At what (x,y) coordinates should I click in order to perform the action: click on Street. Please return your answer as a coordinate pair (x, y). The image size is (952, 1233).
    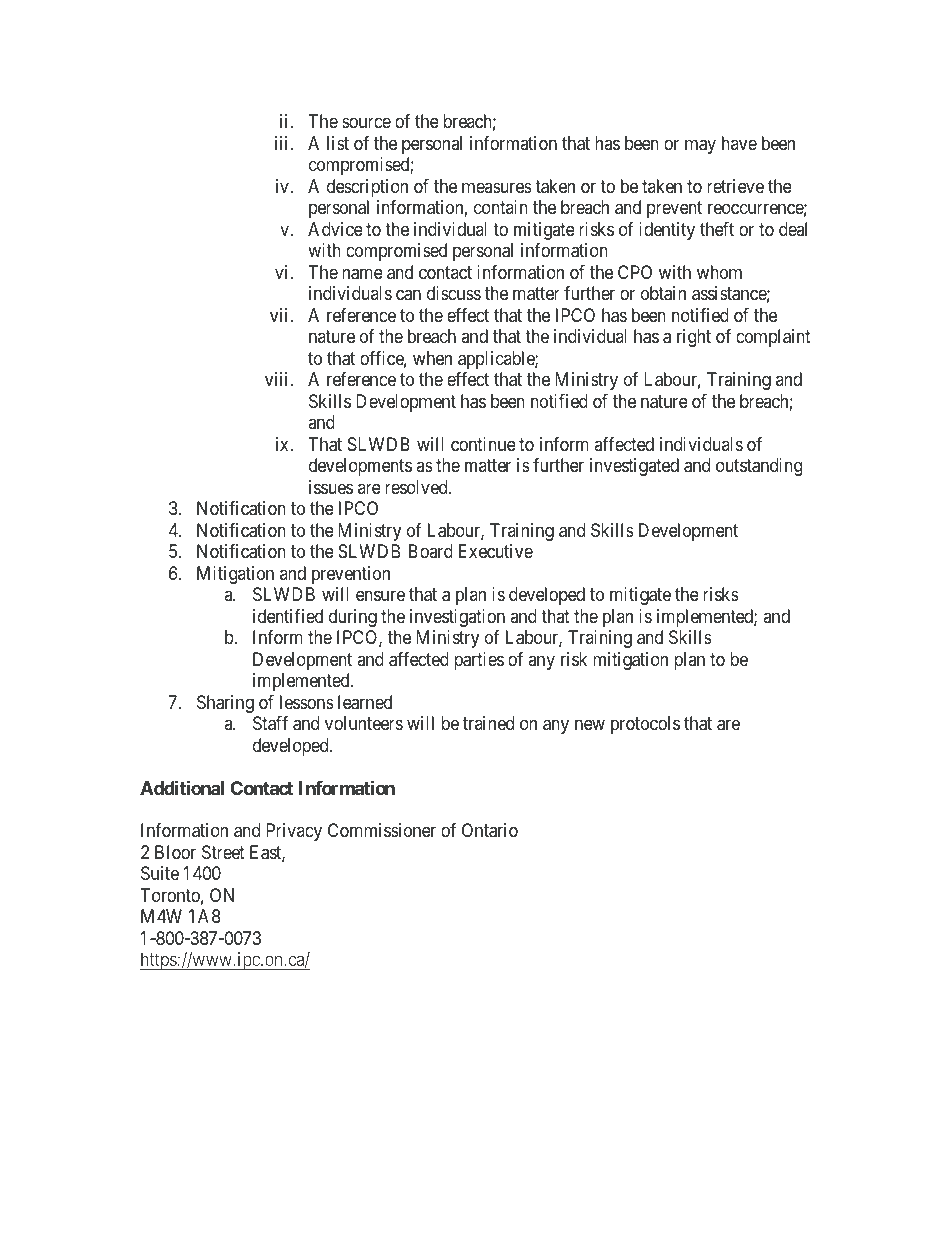
    Looking at the image, I should click on (223, 852).
